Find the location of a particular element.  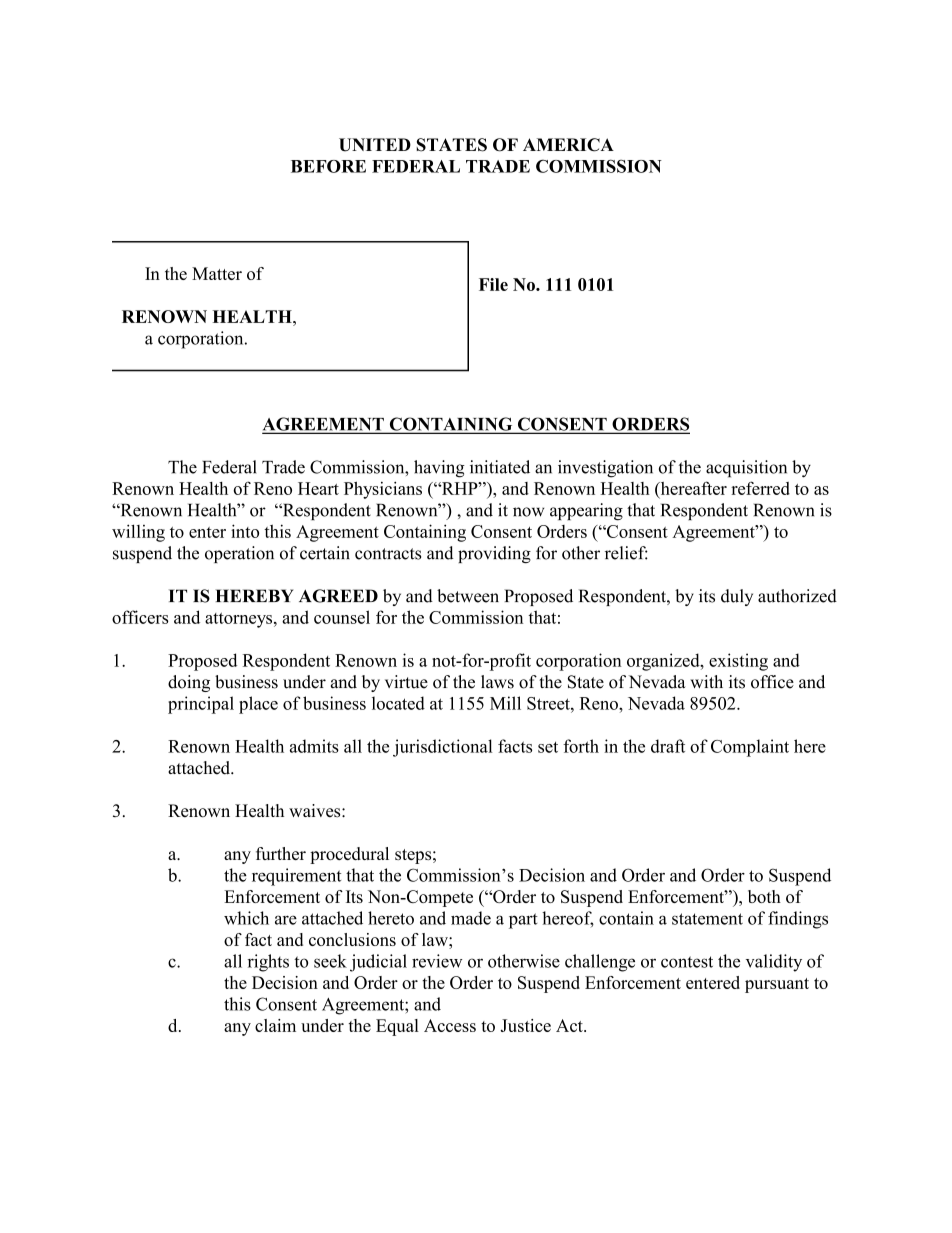

Access is located at coordinates (450, 1025).
